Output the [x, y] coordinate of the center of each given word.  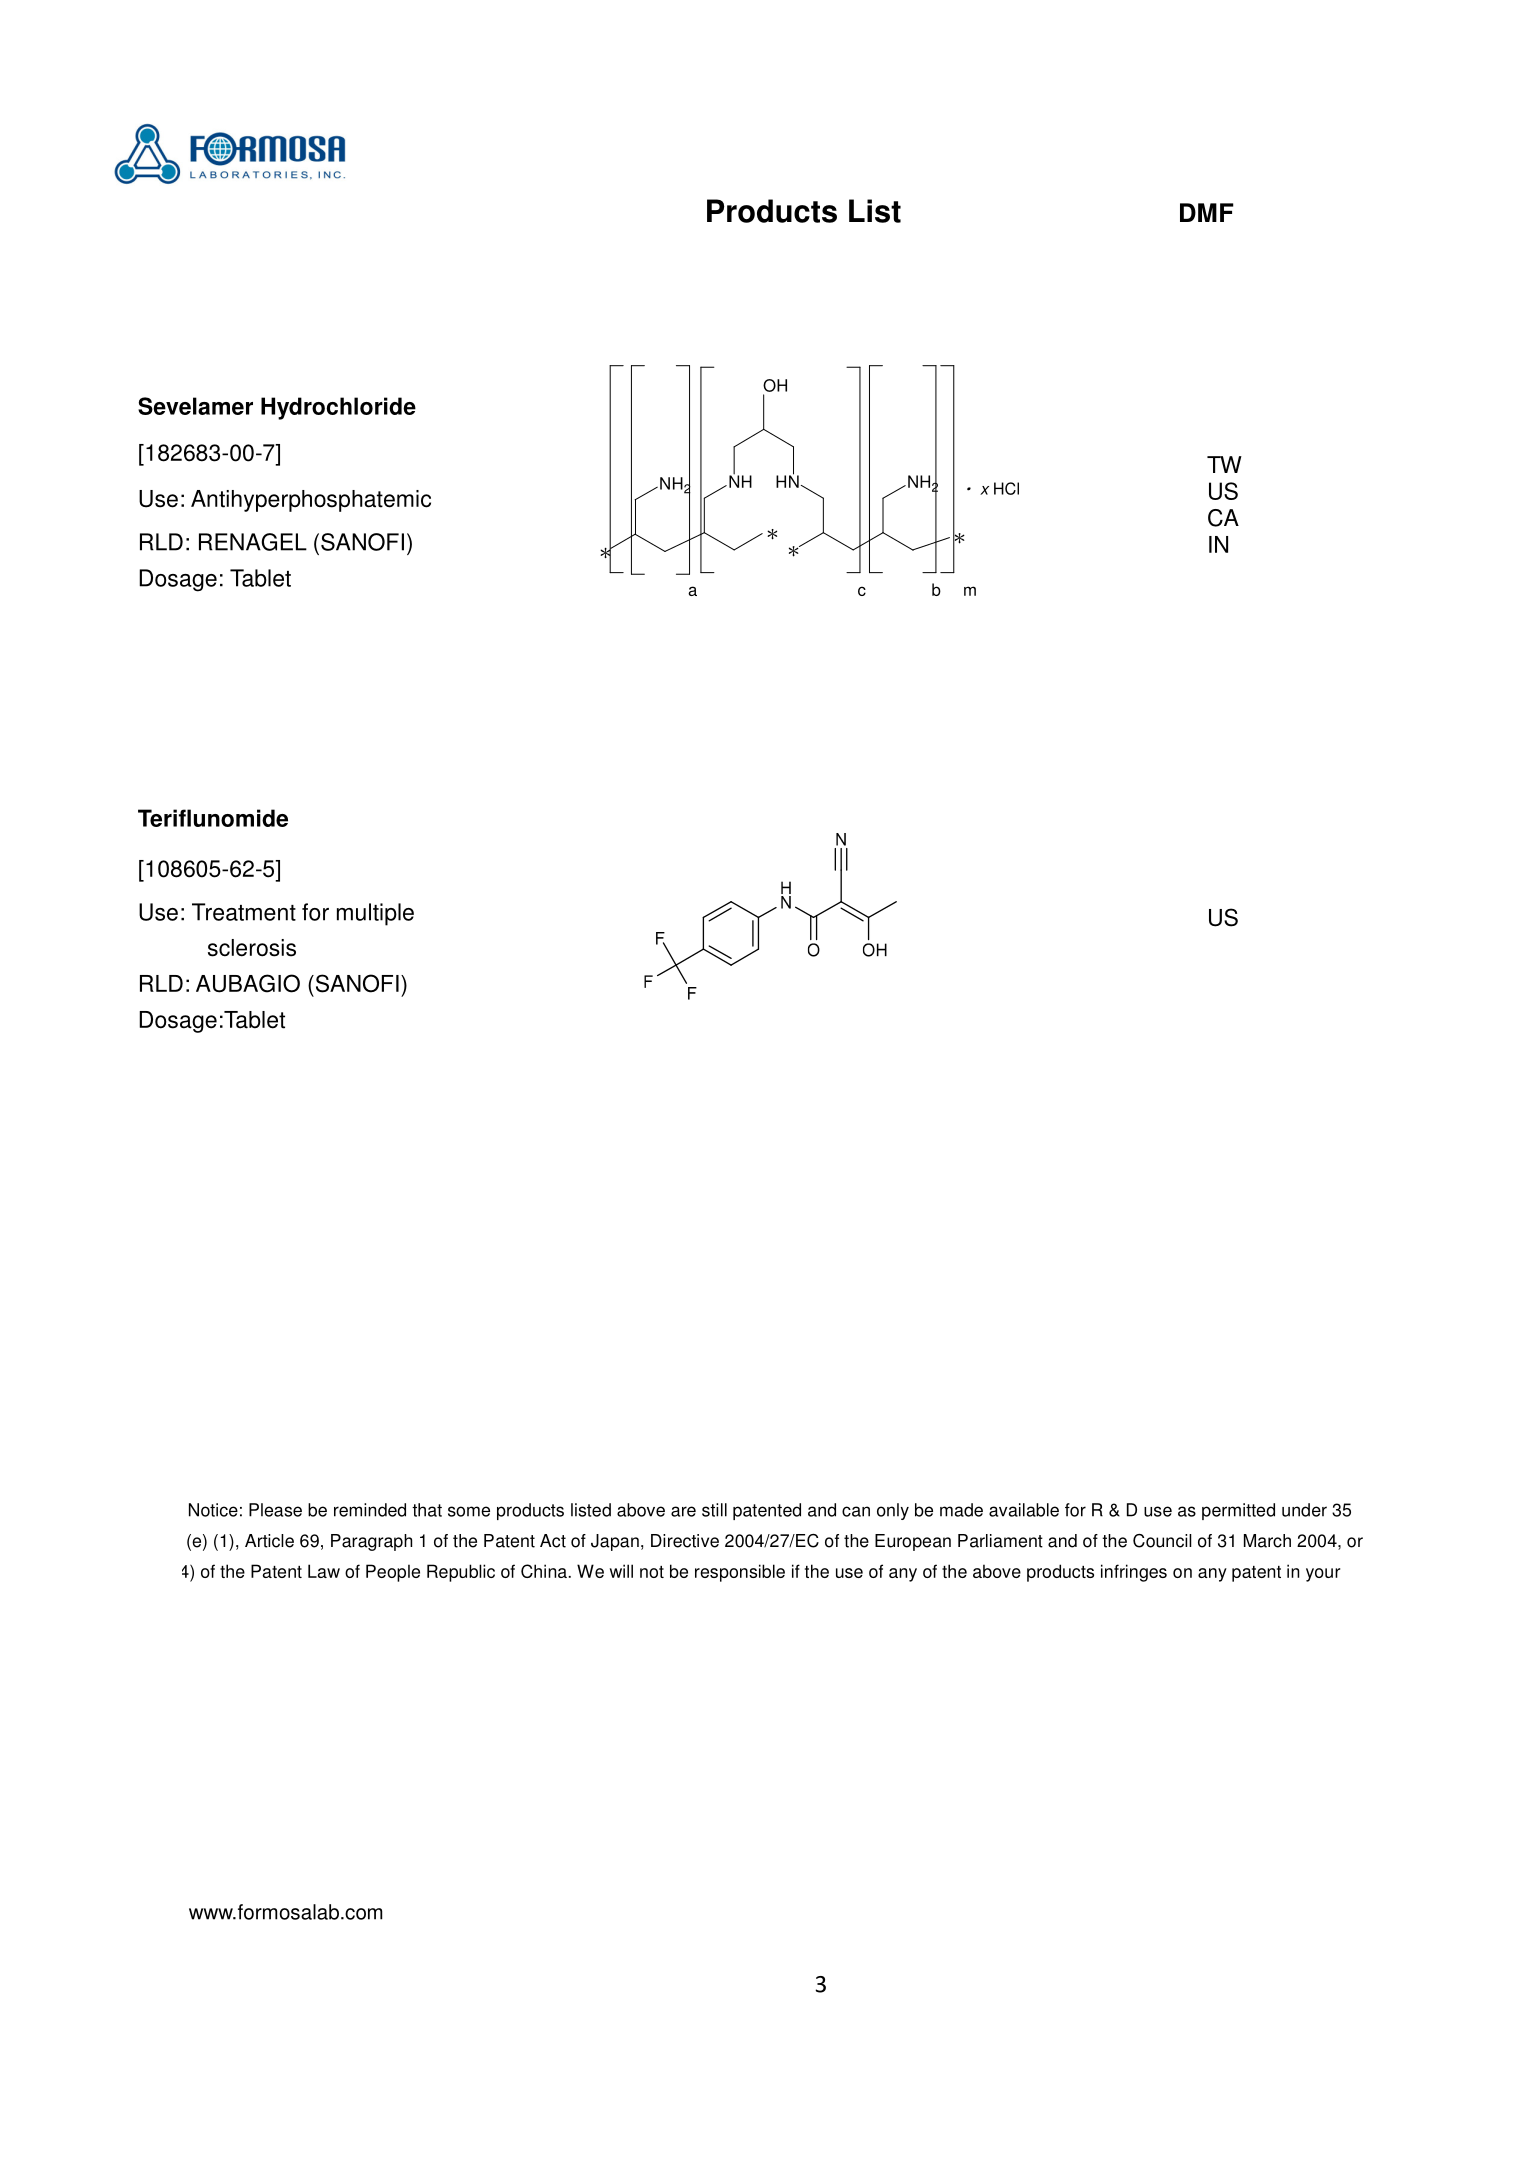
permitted [1238, 1511]
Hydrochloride [338, 408]
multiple [375, 914]
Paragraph [371, 1542]
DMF [1207, 212]
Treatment [244, 912]
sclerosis [252, 948]
